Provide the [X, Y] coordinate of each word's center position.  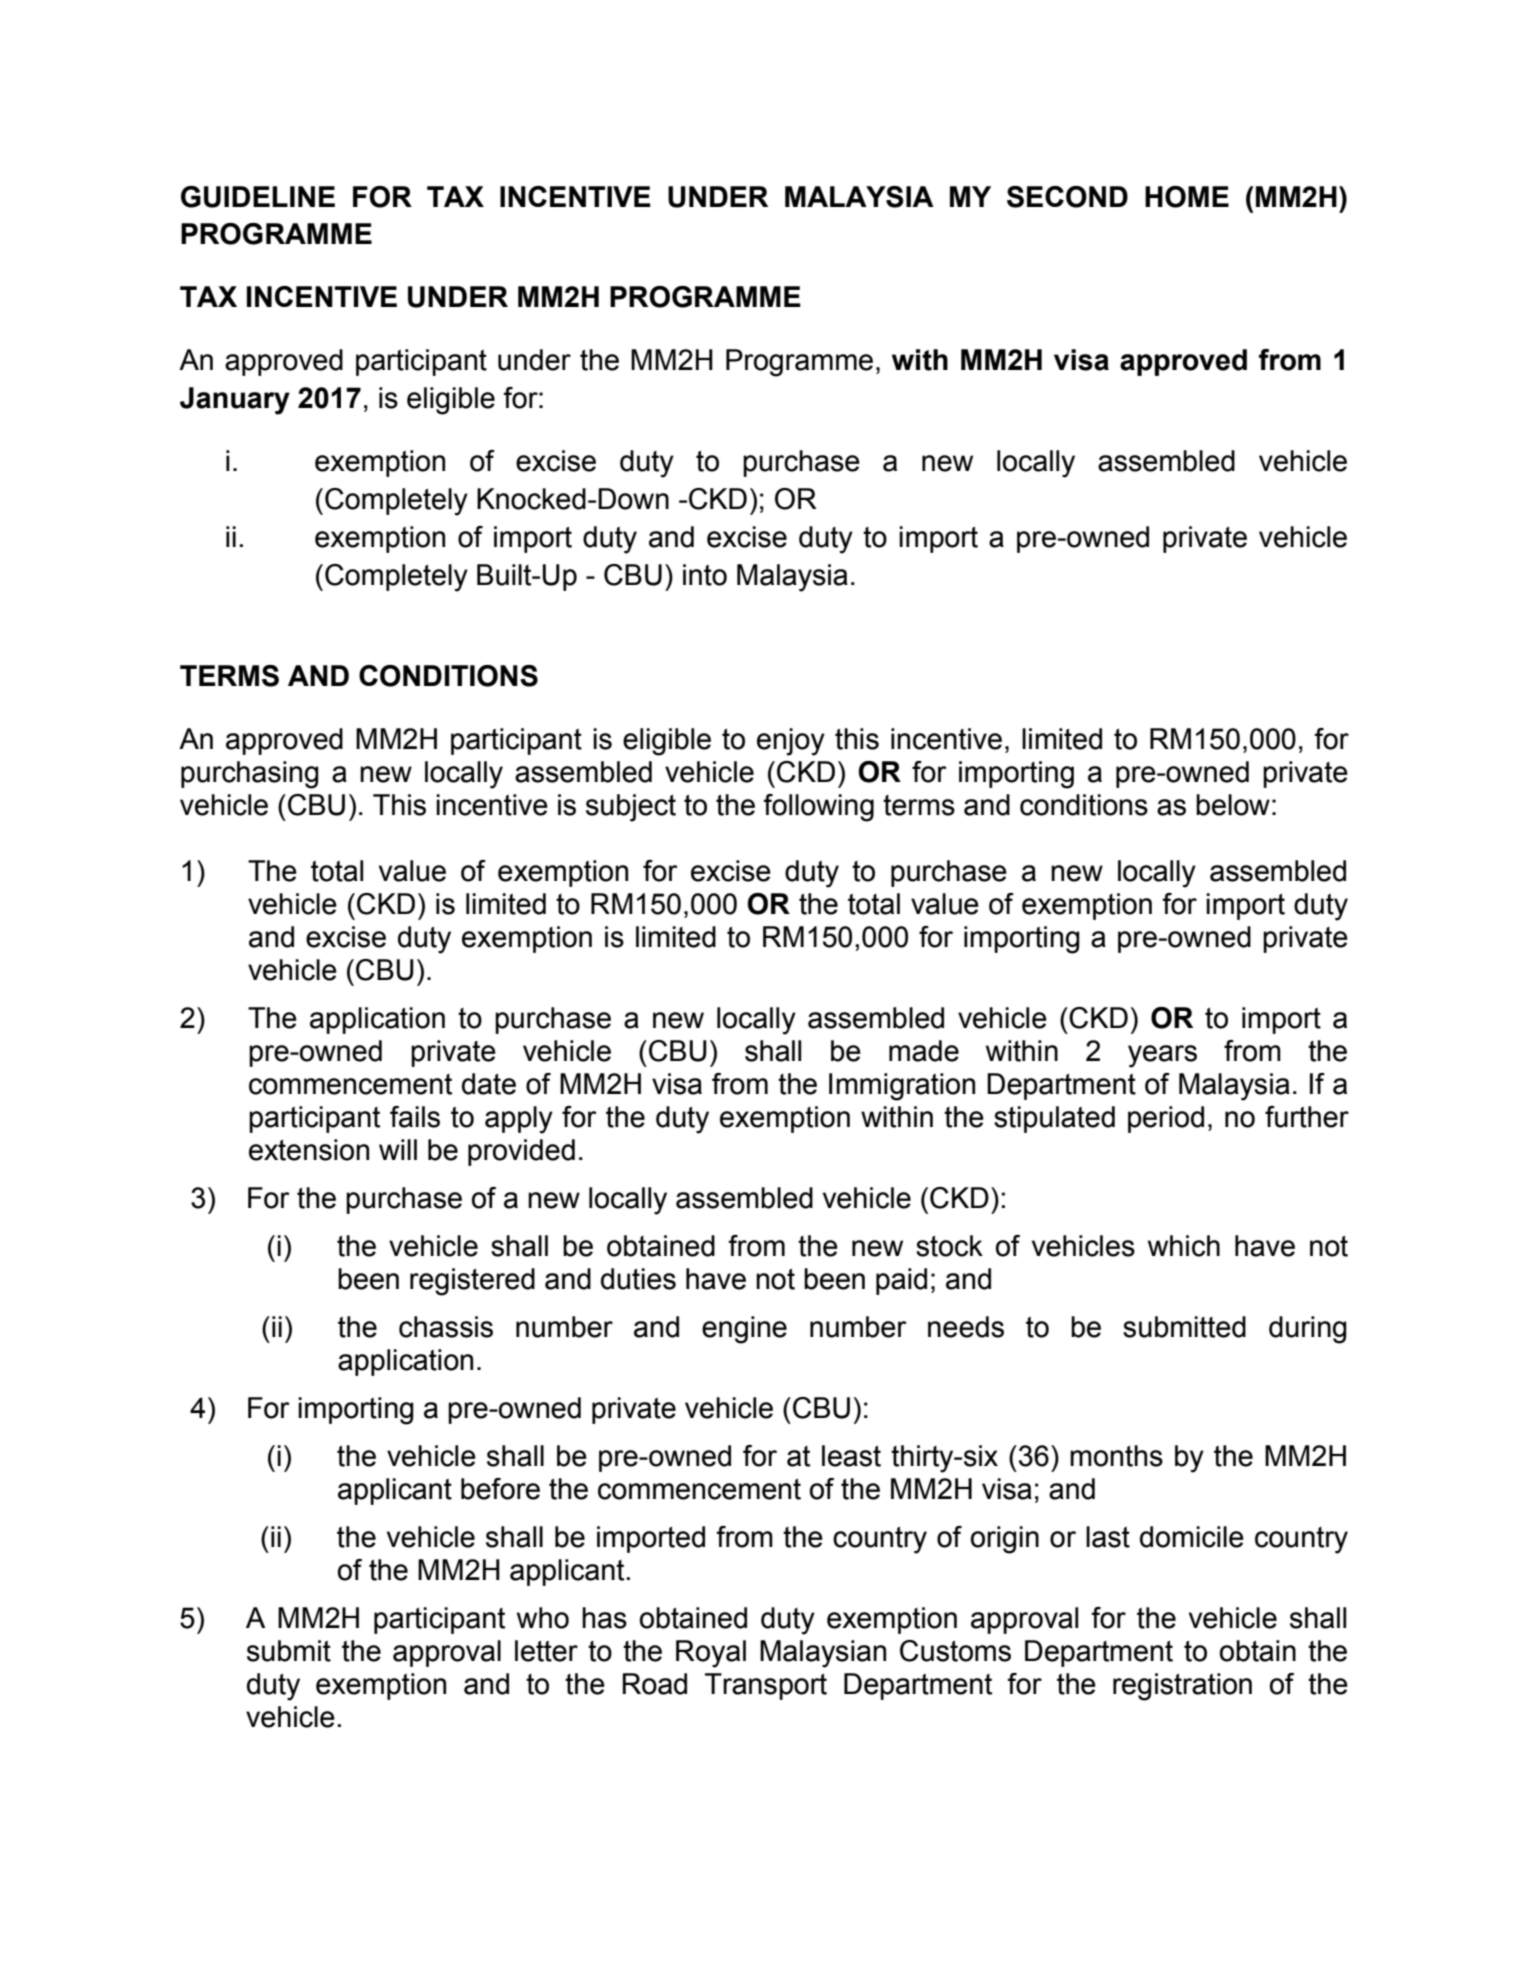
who [543, 1618]
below [1233, 805]
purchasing [250, 775]
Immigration [902, 1087]
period [1166, 1119]
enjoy [791, 742]
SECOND [1067, 197]
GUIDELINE [258, 197]
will [398, 1149]
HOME [1187, 197]
